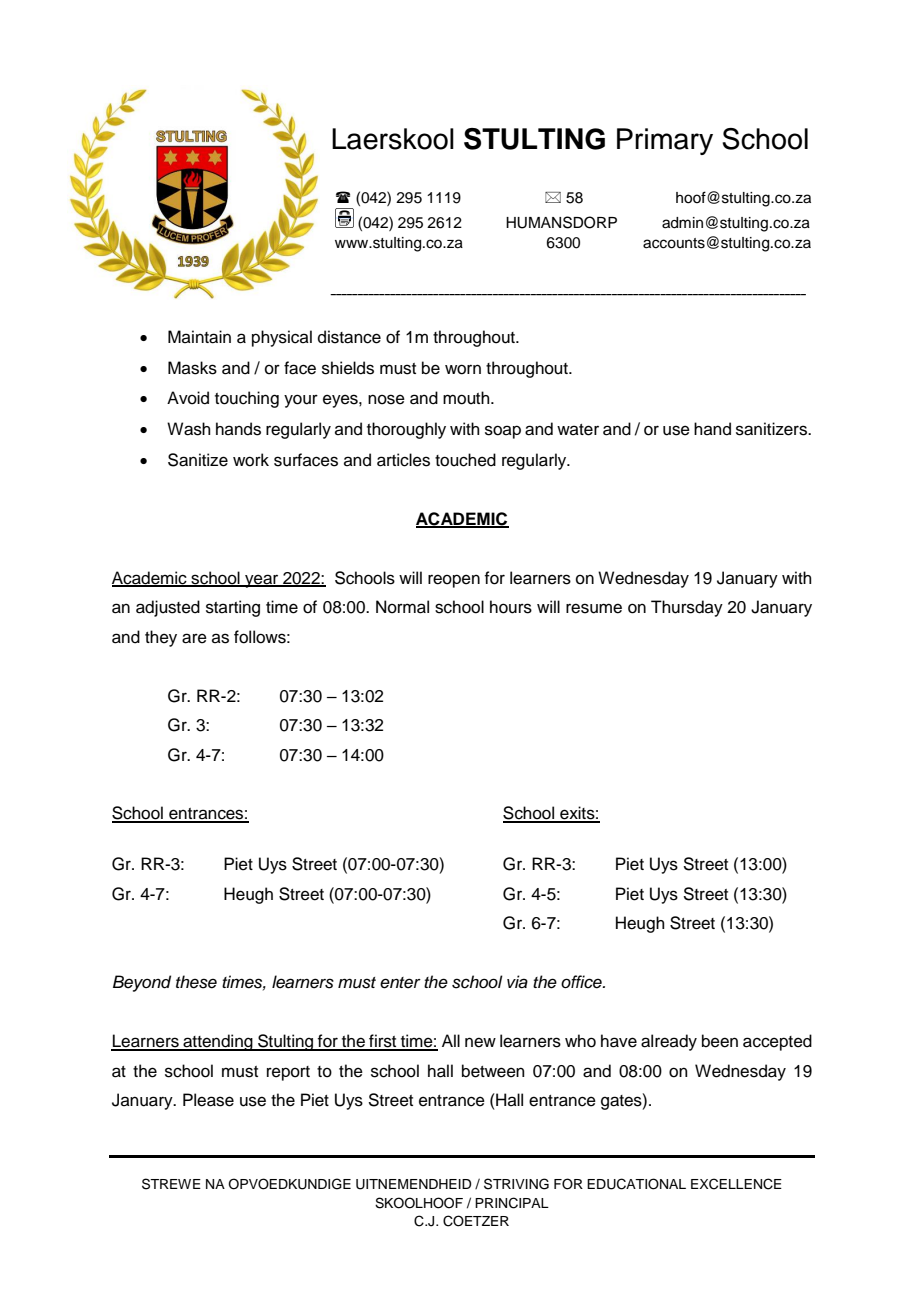  What do you see at coordinates (665, 141) in the image?
I see `Primary` at bounding box center [665, 141].
